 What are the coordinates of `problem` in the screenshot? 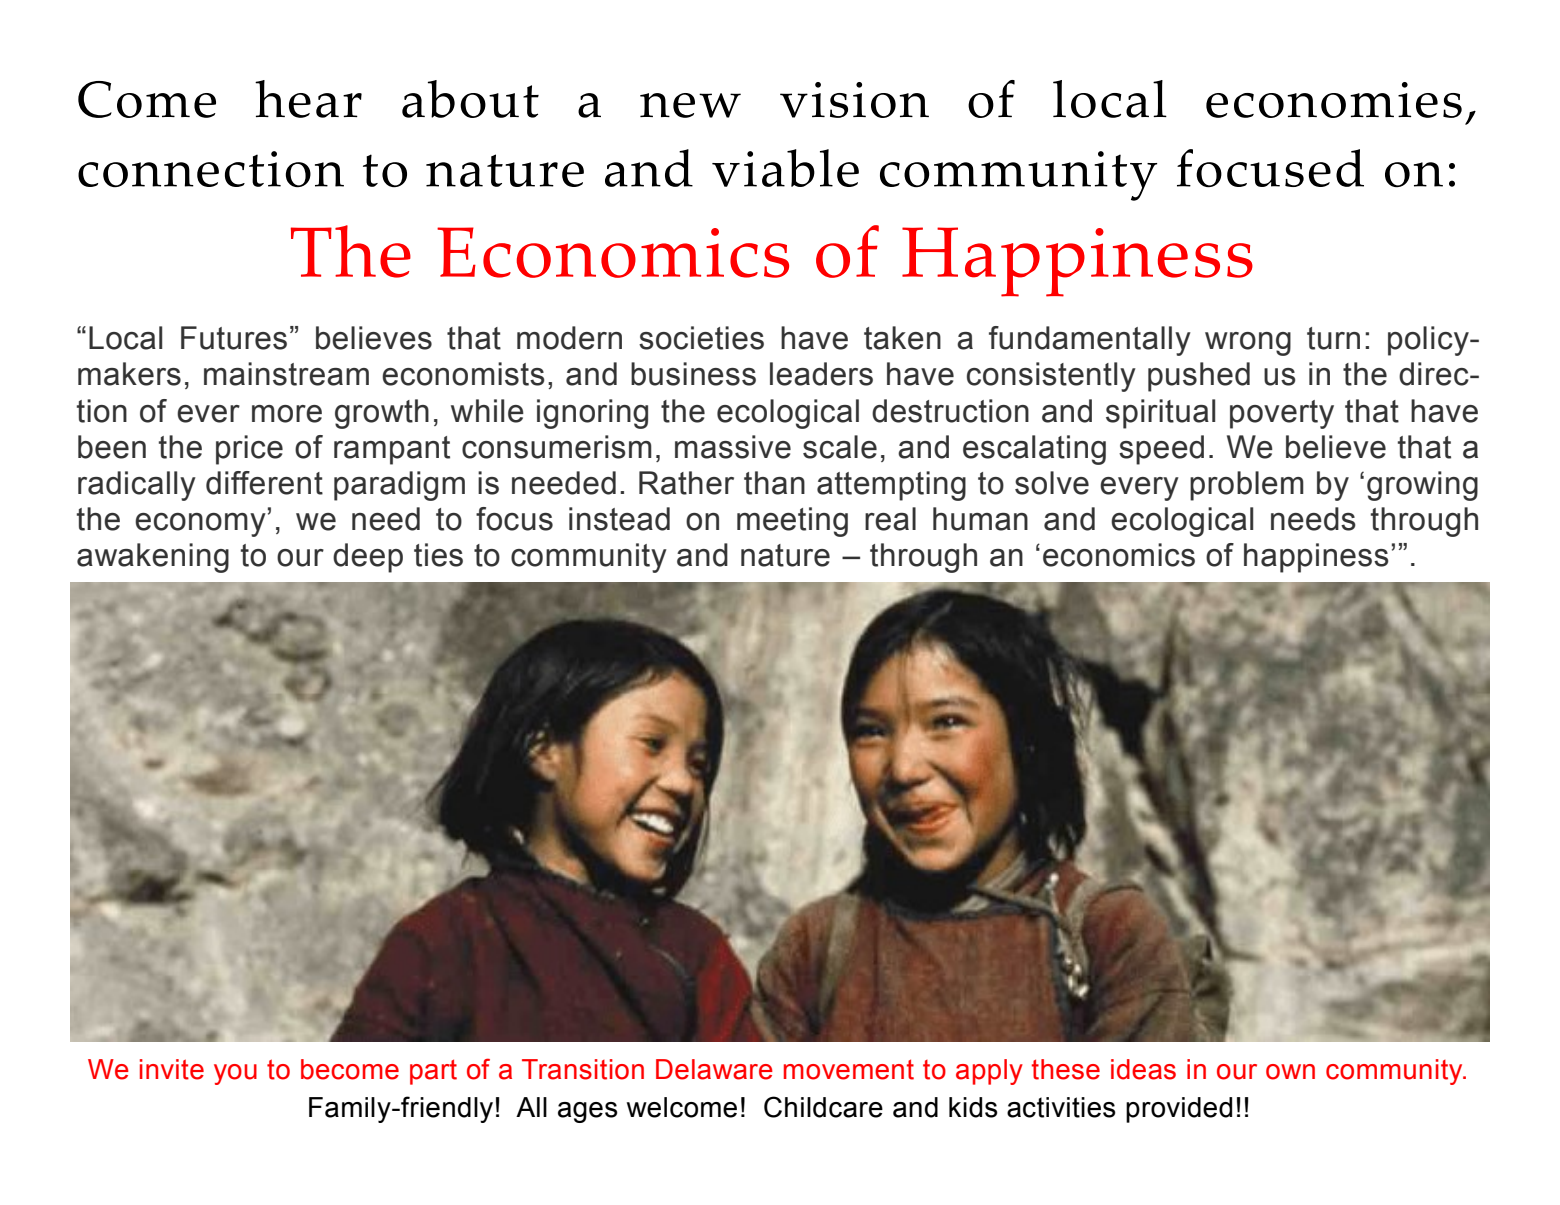 It's located at (1247, 486).
